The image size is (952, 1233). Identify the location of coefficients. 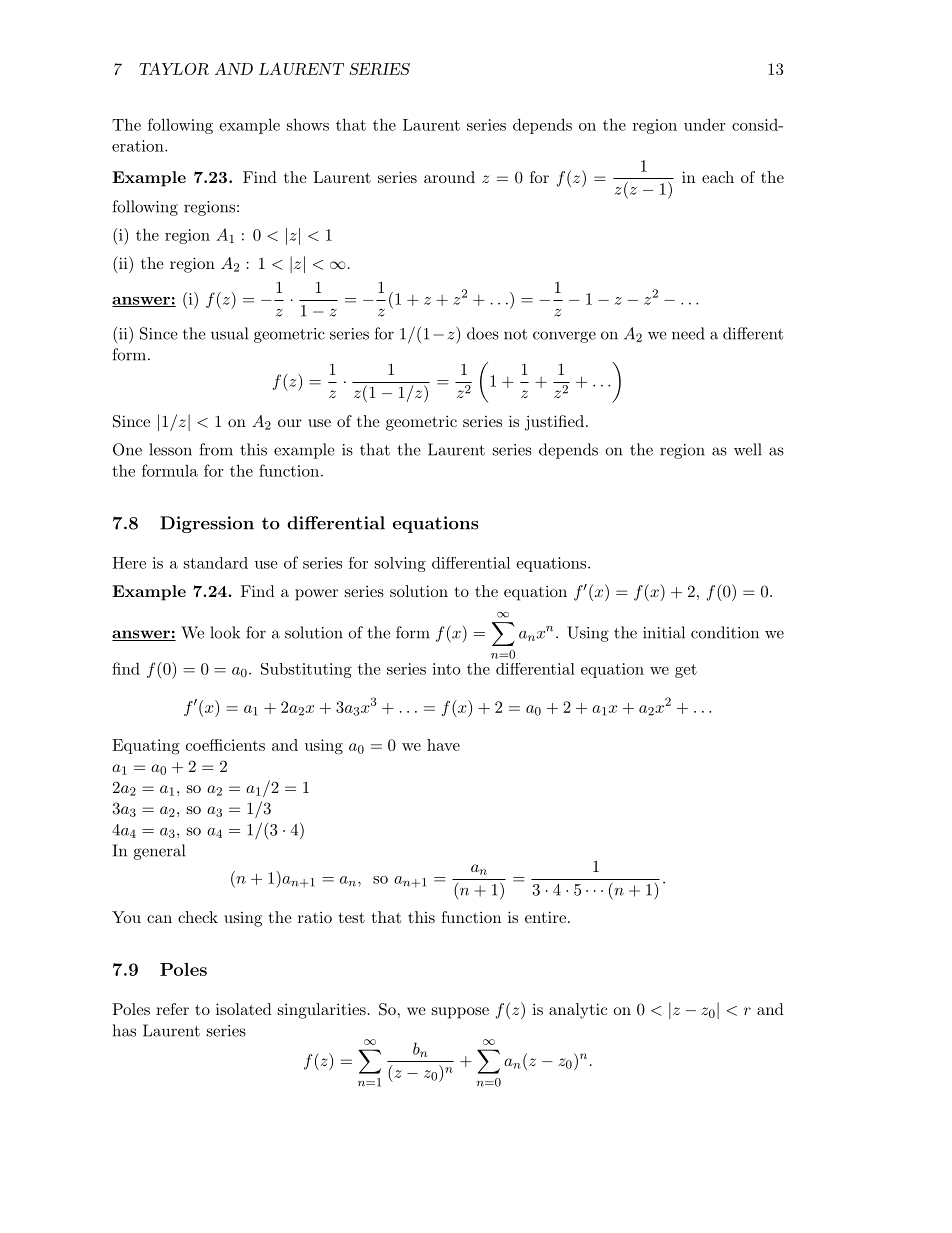
(225, 745).
